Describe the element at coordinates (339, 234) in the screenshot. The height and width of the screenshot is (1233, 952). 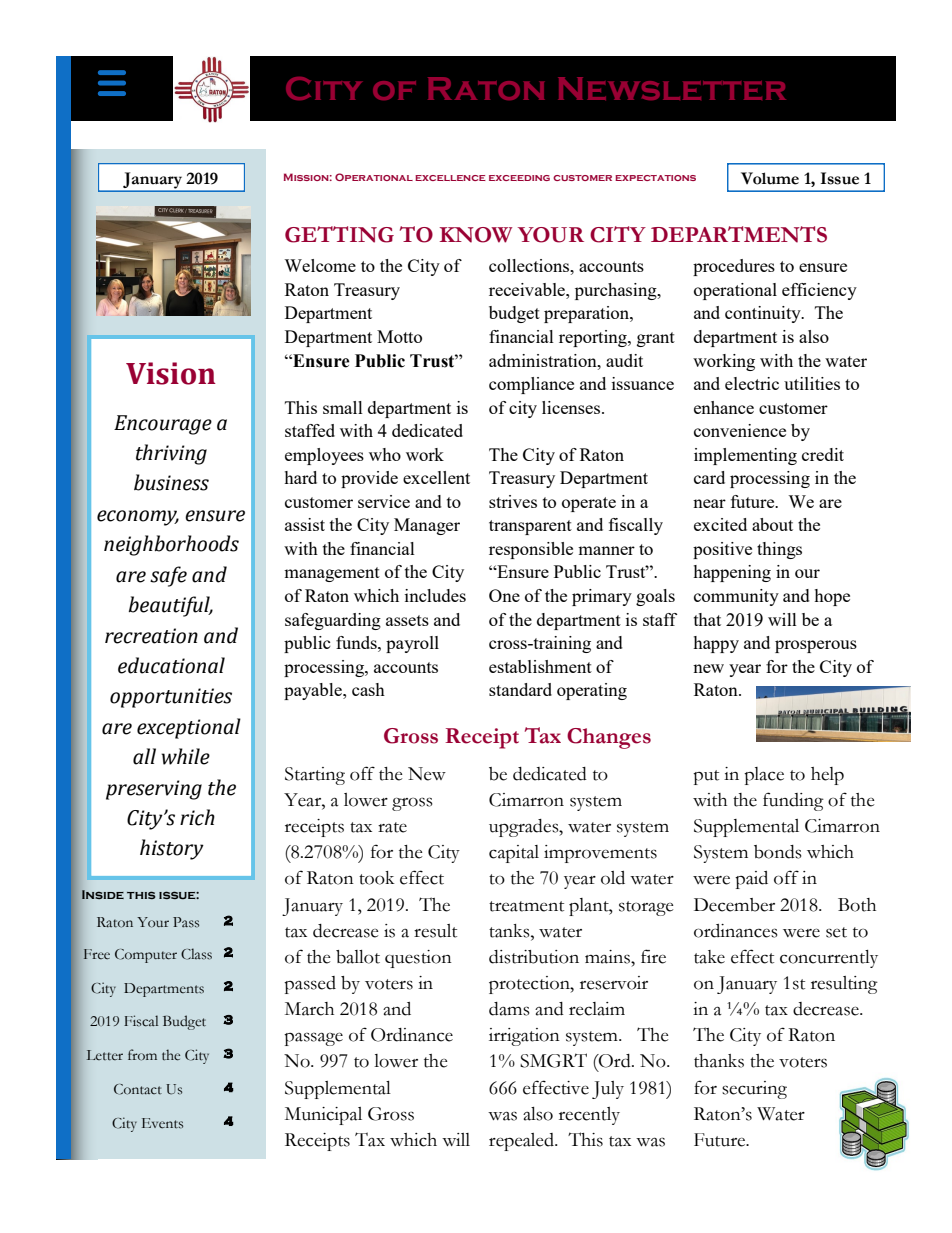
I see `GETTING` at that location.
